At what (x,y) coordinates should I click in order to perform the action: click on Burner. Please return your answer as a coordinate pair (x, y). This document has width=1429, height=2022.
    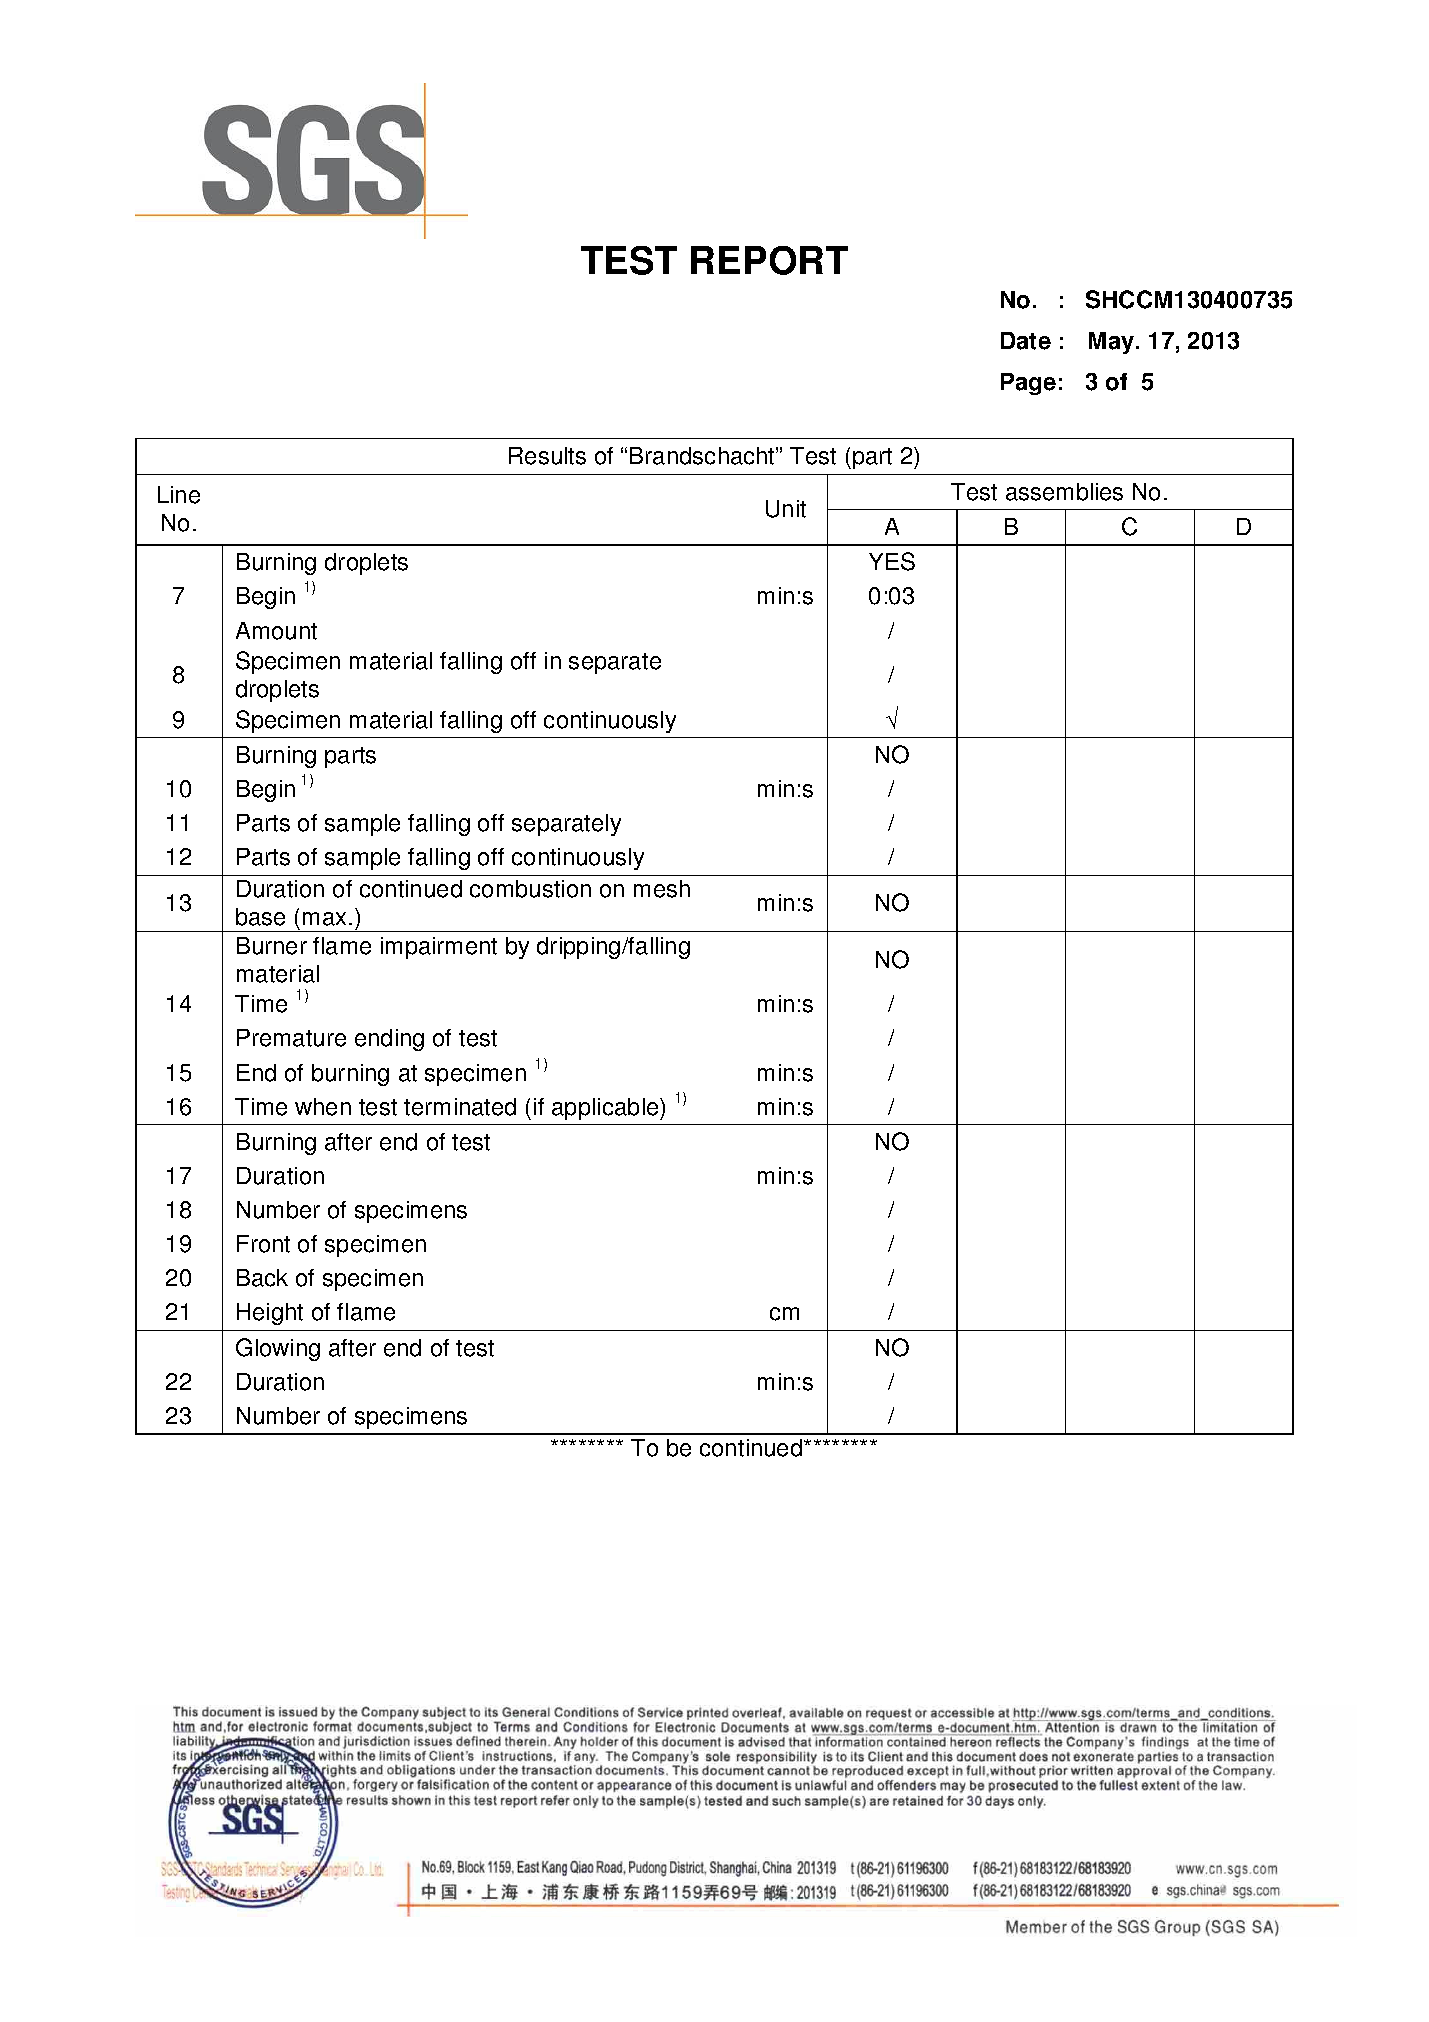
    Looking at the image, I should click on (272, 946).
